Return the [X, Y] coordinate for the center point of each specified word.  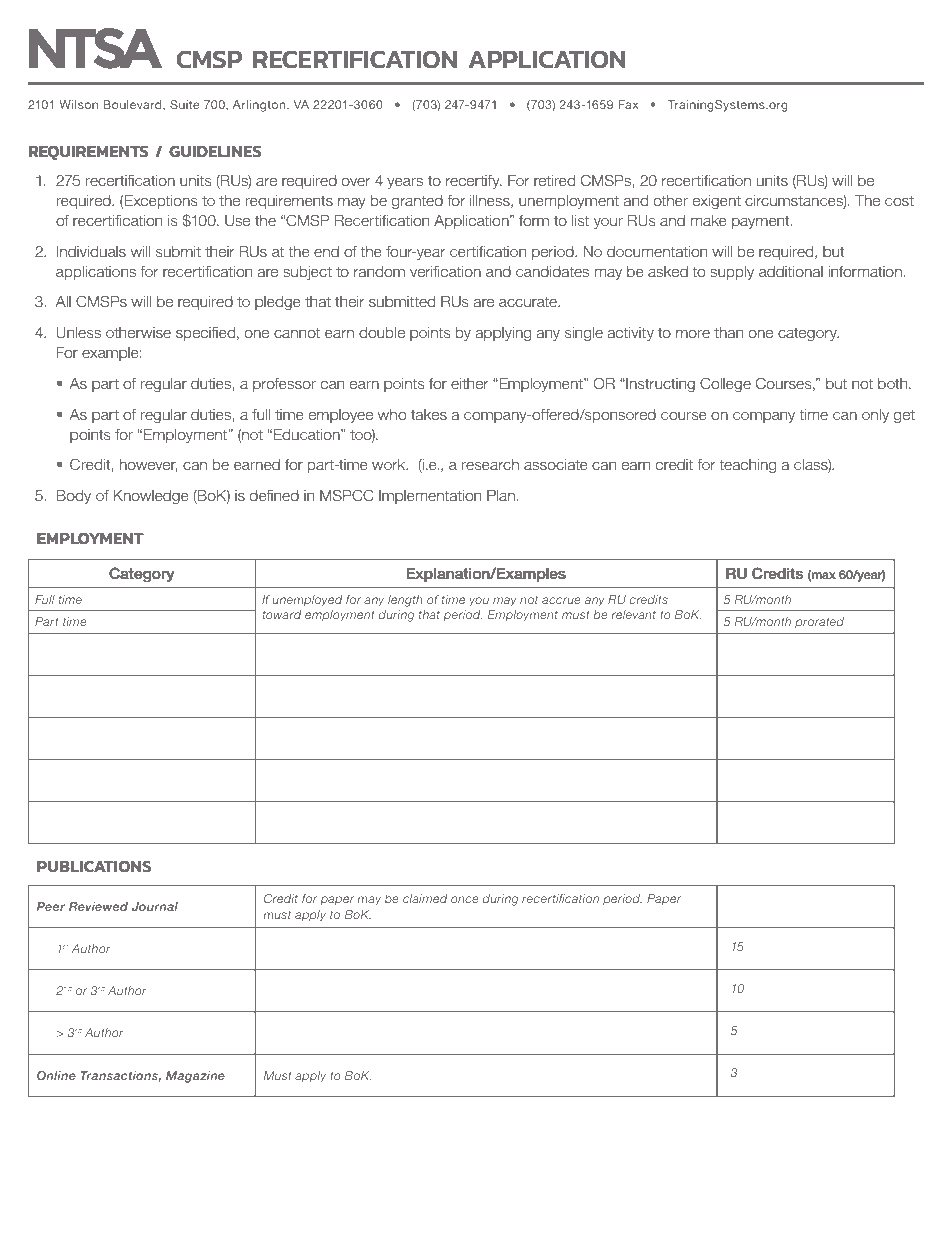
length [405, 601]
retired [554, 180]
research [490, 464]
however [148, 465]
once [465, 899]
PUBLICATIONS [94, 866]
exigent [717, 202]
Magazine [195, 1077]
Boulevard [133, 105]
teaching [748, 466]
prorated [819, 622]
